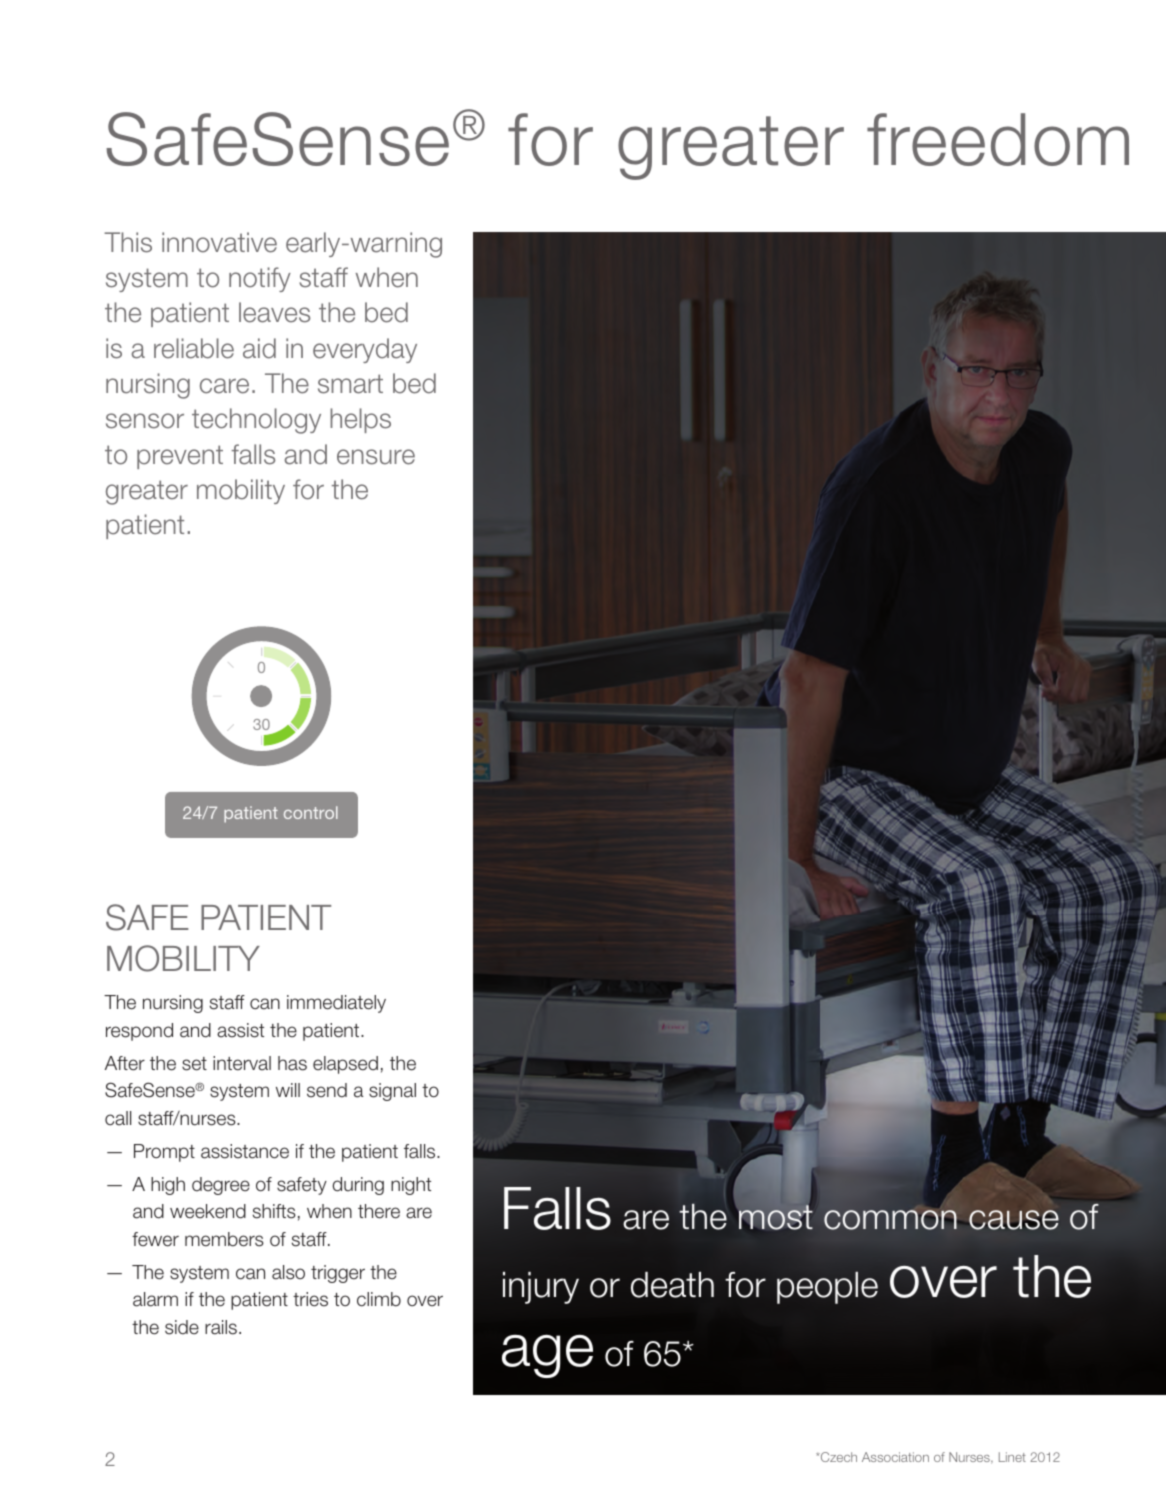 This page has height=1499, width=1166. What do you see at coordinates (336, 1004) in the page?
I see `immediately` at bounding box center [336, 1004].
